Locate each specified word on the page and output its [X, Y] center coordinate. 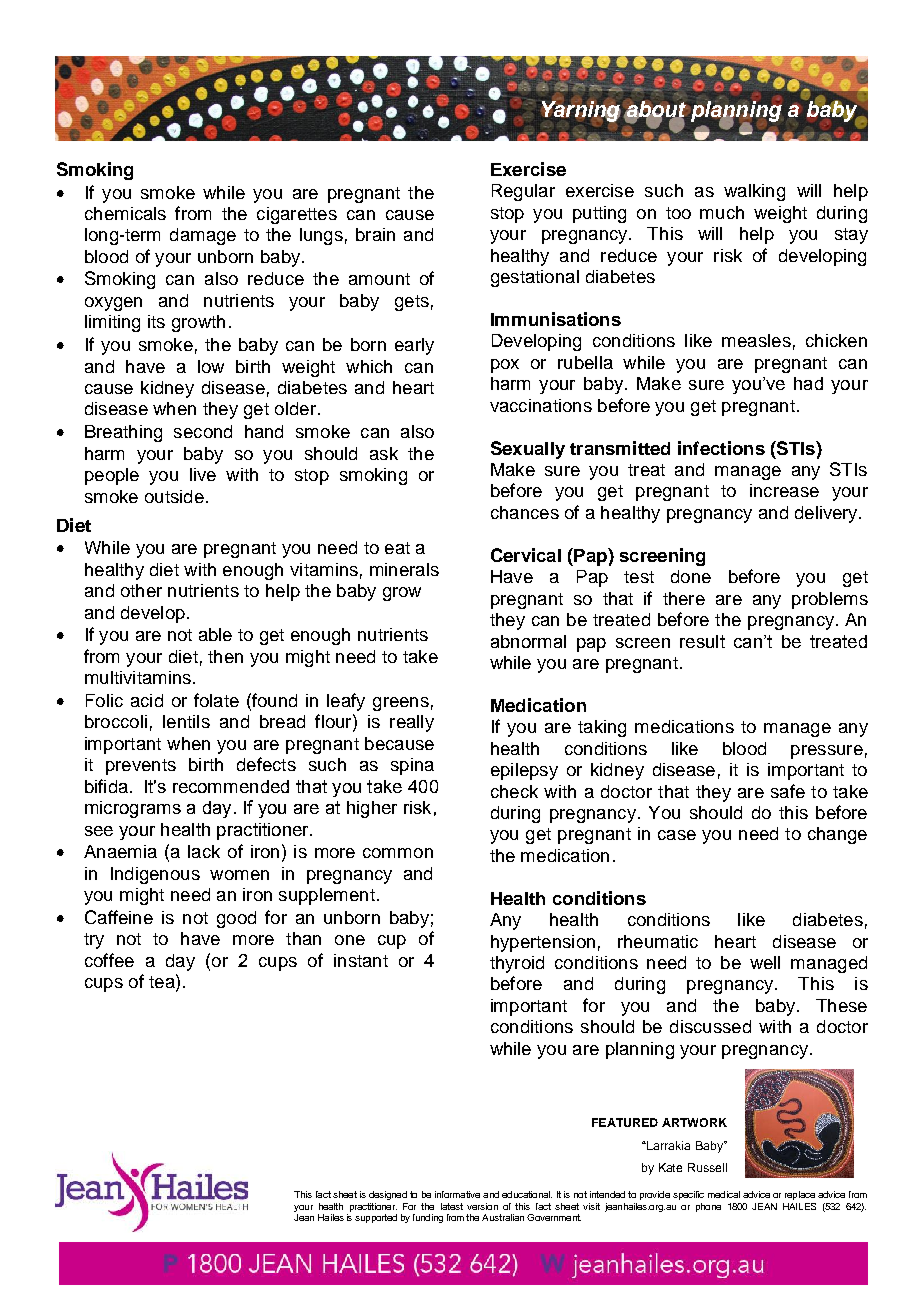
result [702, 641]
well [765, 962]
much [722, 212]
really [412, 723]
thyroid [517, 964]
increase [784, 490]
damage [203, 236]
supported [376, 1218]
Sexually [528, 450]
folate [216, 700]
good [236, 919]
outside [174, 496]
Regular [523, 192]
